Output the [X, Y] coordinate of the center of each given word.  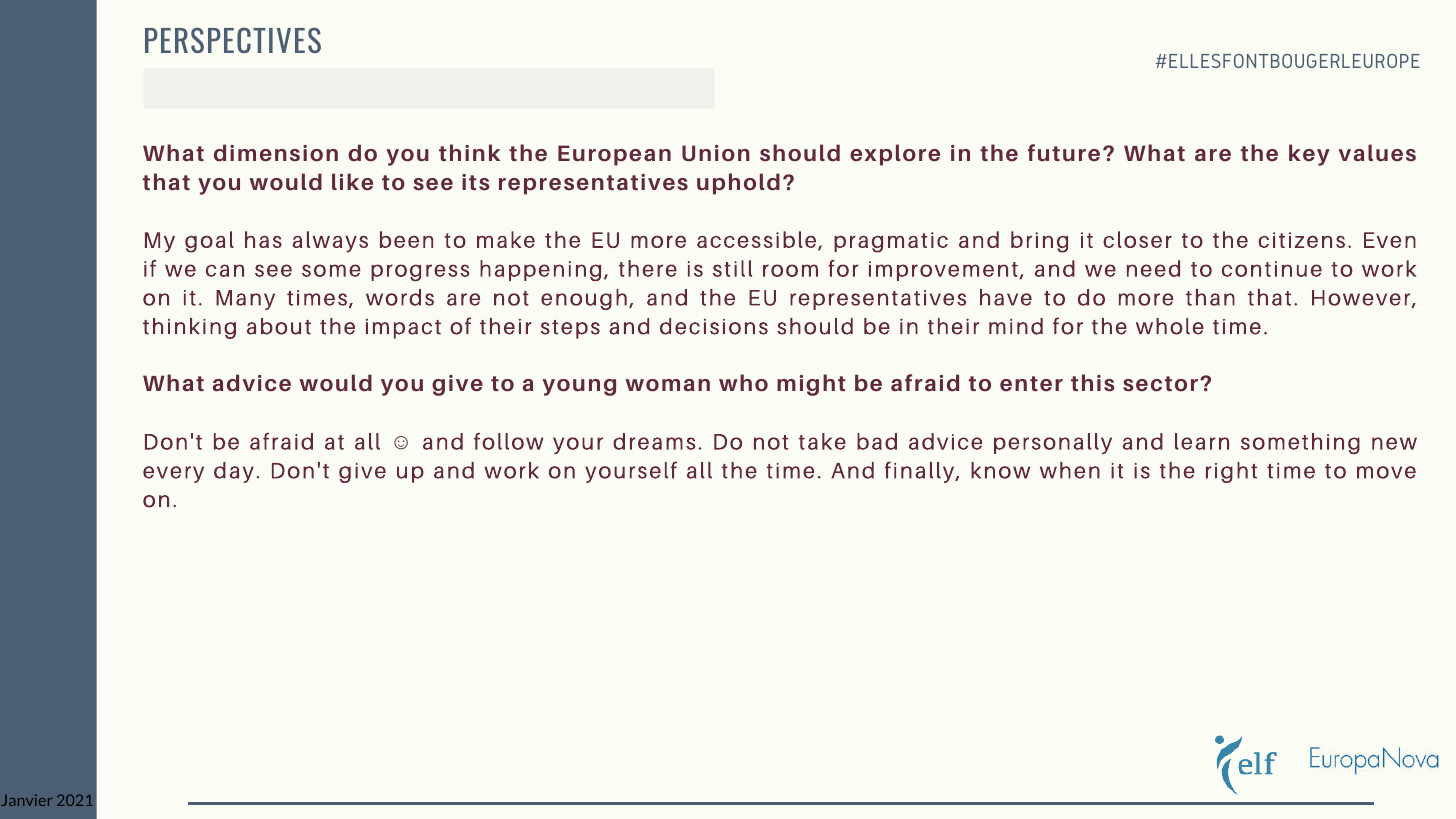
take [822, 441]
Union [716, 153]
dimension [276, 153]
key [1309, 155]
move [1386, 472]
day [234, 472]
